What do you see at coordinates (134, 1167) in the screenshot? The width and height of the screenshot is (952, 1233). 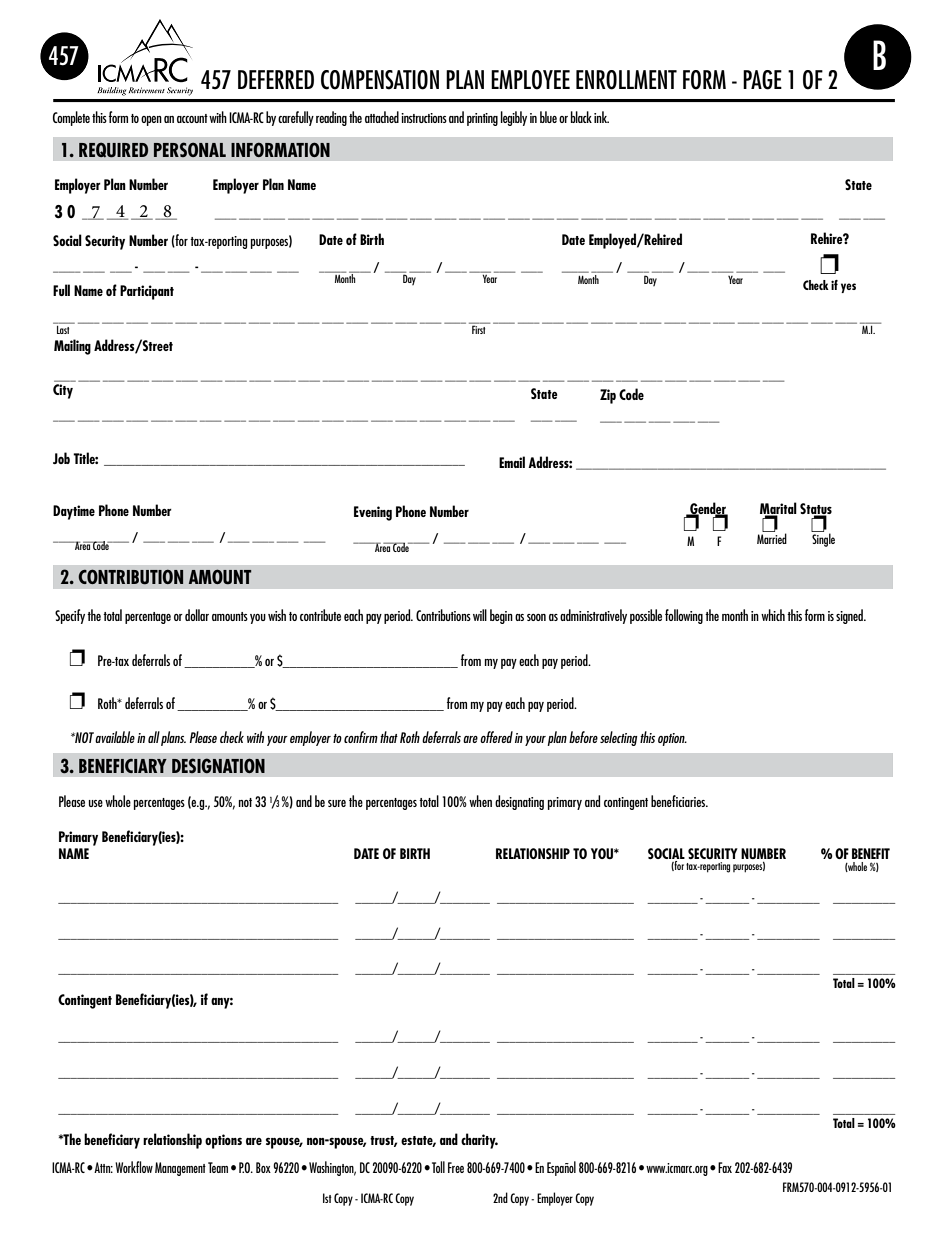 I see `Workflow` at bounding box center [134, 1167].
